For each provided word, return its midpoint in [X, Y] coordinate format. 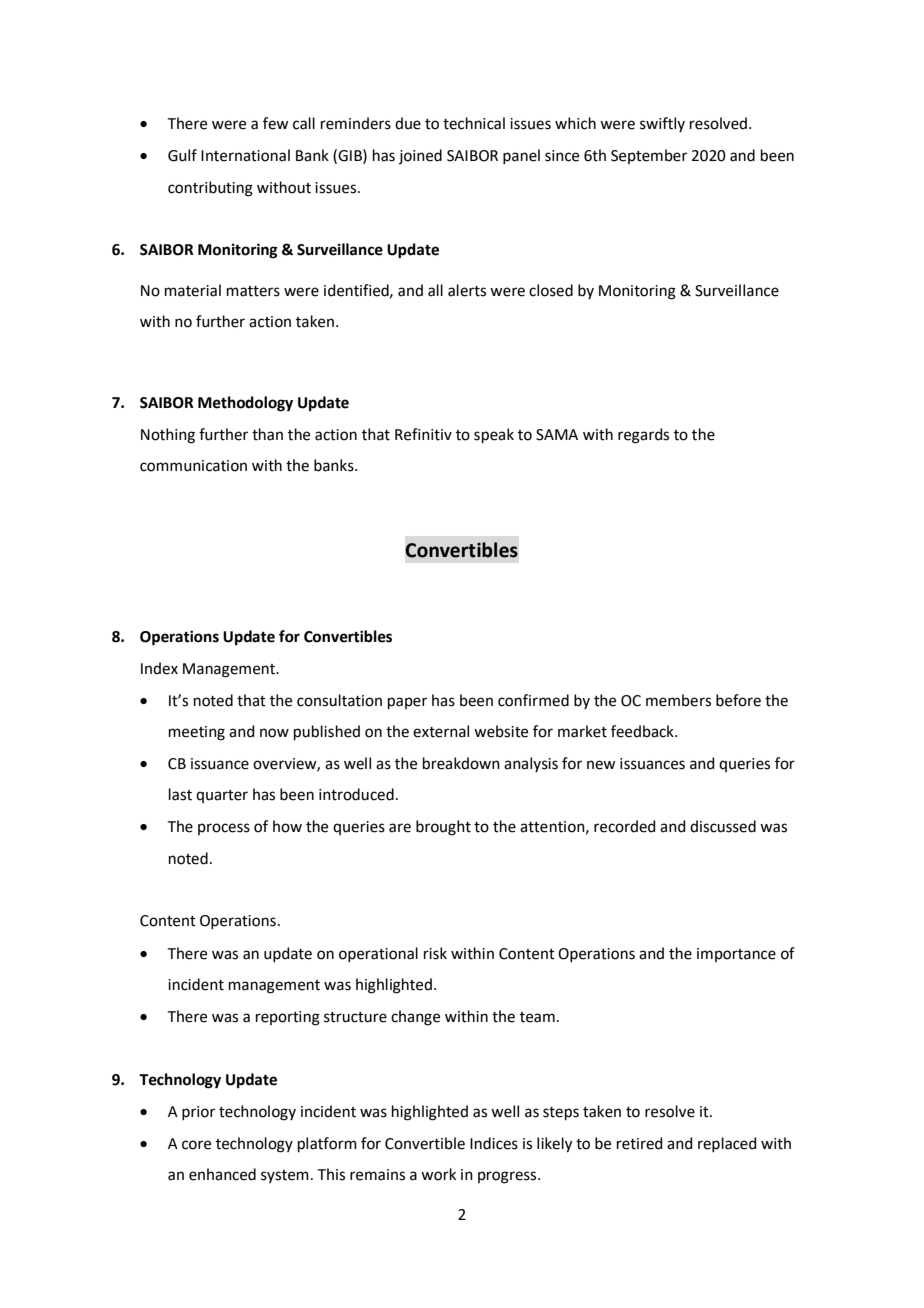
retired [640, 1143]
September [649, 156]
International [245, 155]
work [438, 1174]
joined [420, 156]
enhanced [222, 1174]
